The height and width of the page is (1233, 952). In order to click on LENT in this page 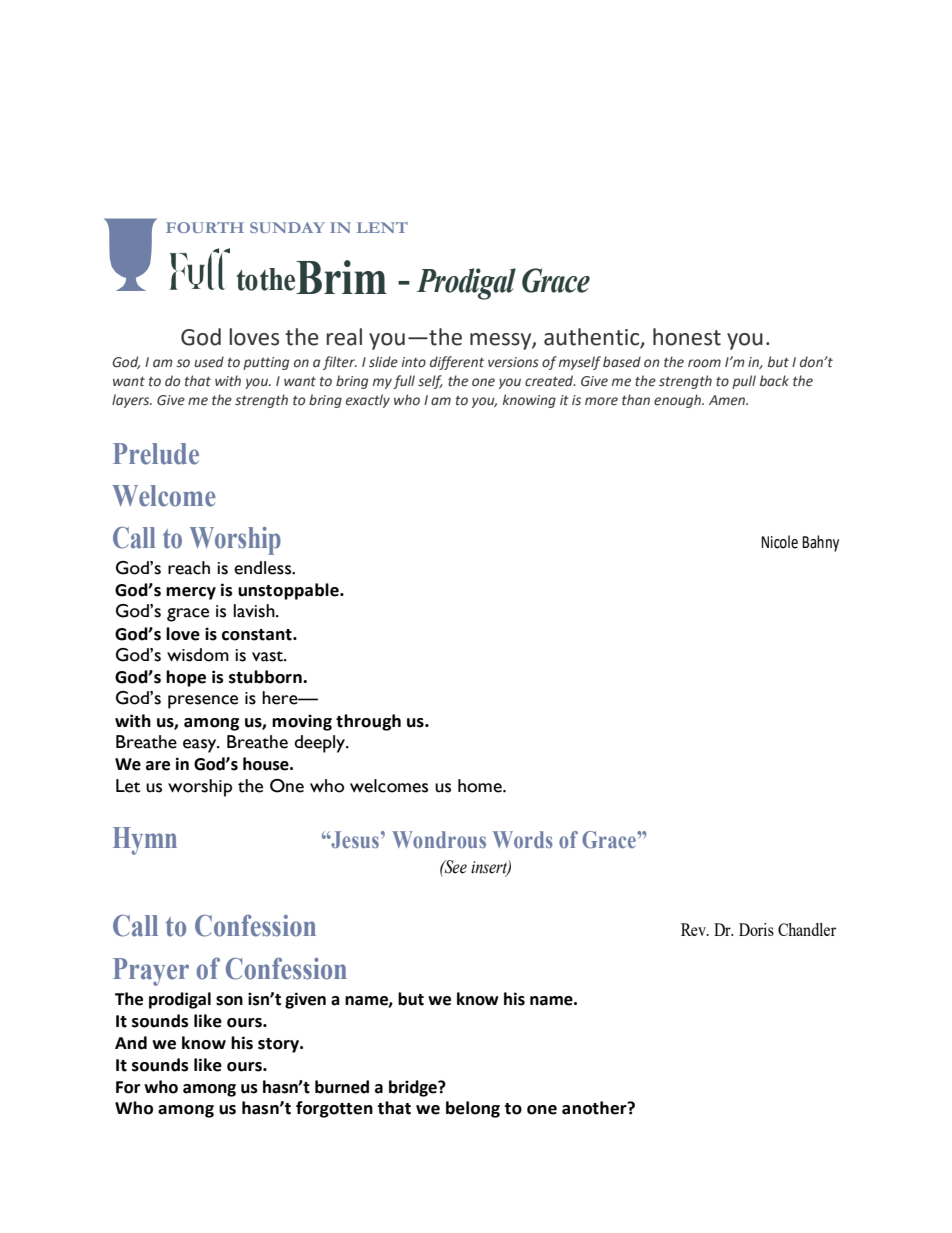, I will do `click(382, 227)`.
